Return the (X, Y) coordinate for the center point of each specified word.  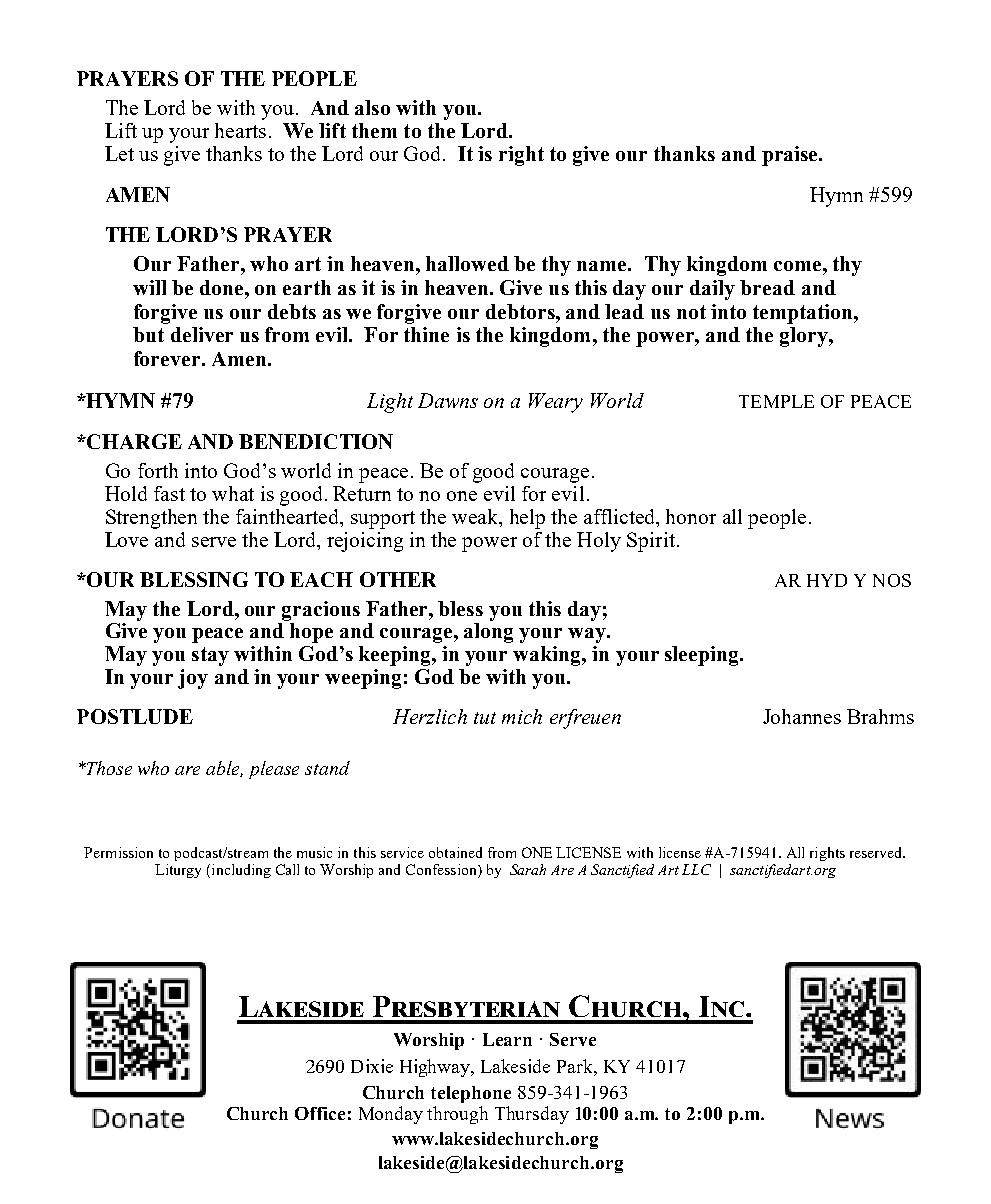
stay (210, 656)
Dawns (448, 400)
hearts (240, 130)
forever (168, 358)
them (374, 130)
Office (320, 1113)
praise (791, 156)
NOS (892, 580)
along (488, 633)
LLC (696, 869)
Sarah (528, 869)
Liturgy (178, 871)
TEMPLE (776, 401)
